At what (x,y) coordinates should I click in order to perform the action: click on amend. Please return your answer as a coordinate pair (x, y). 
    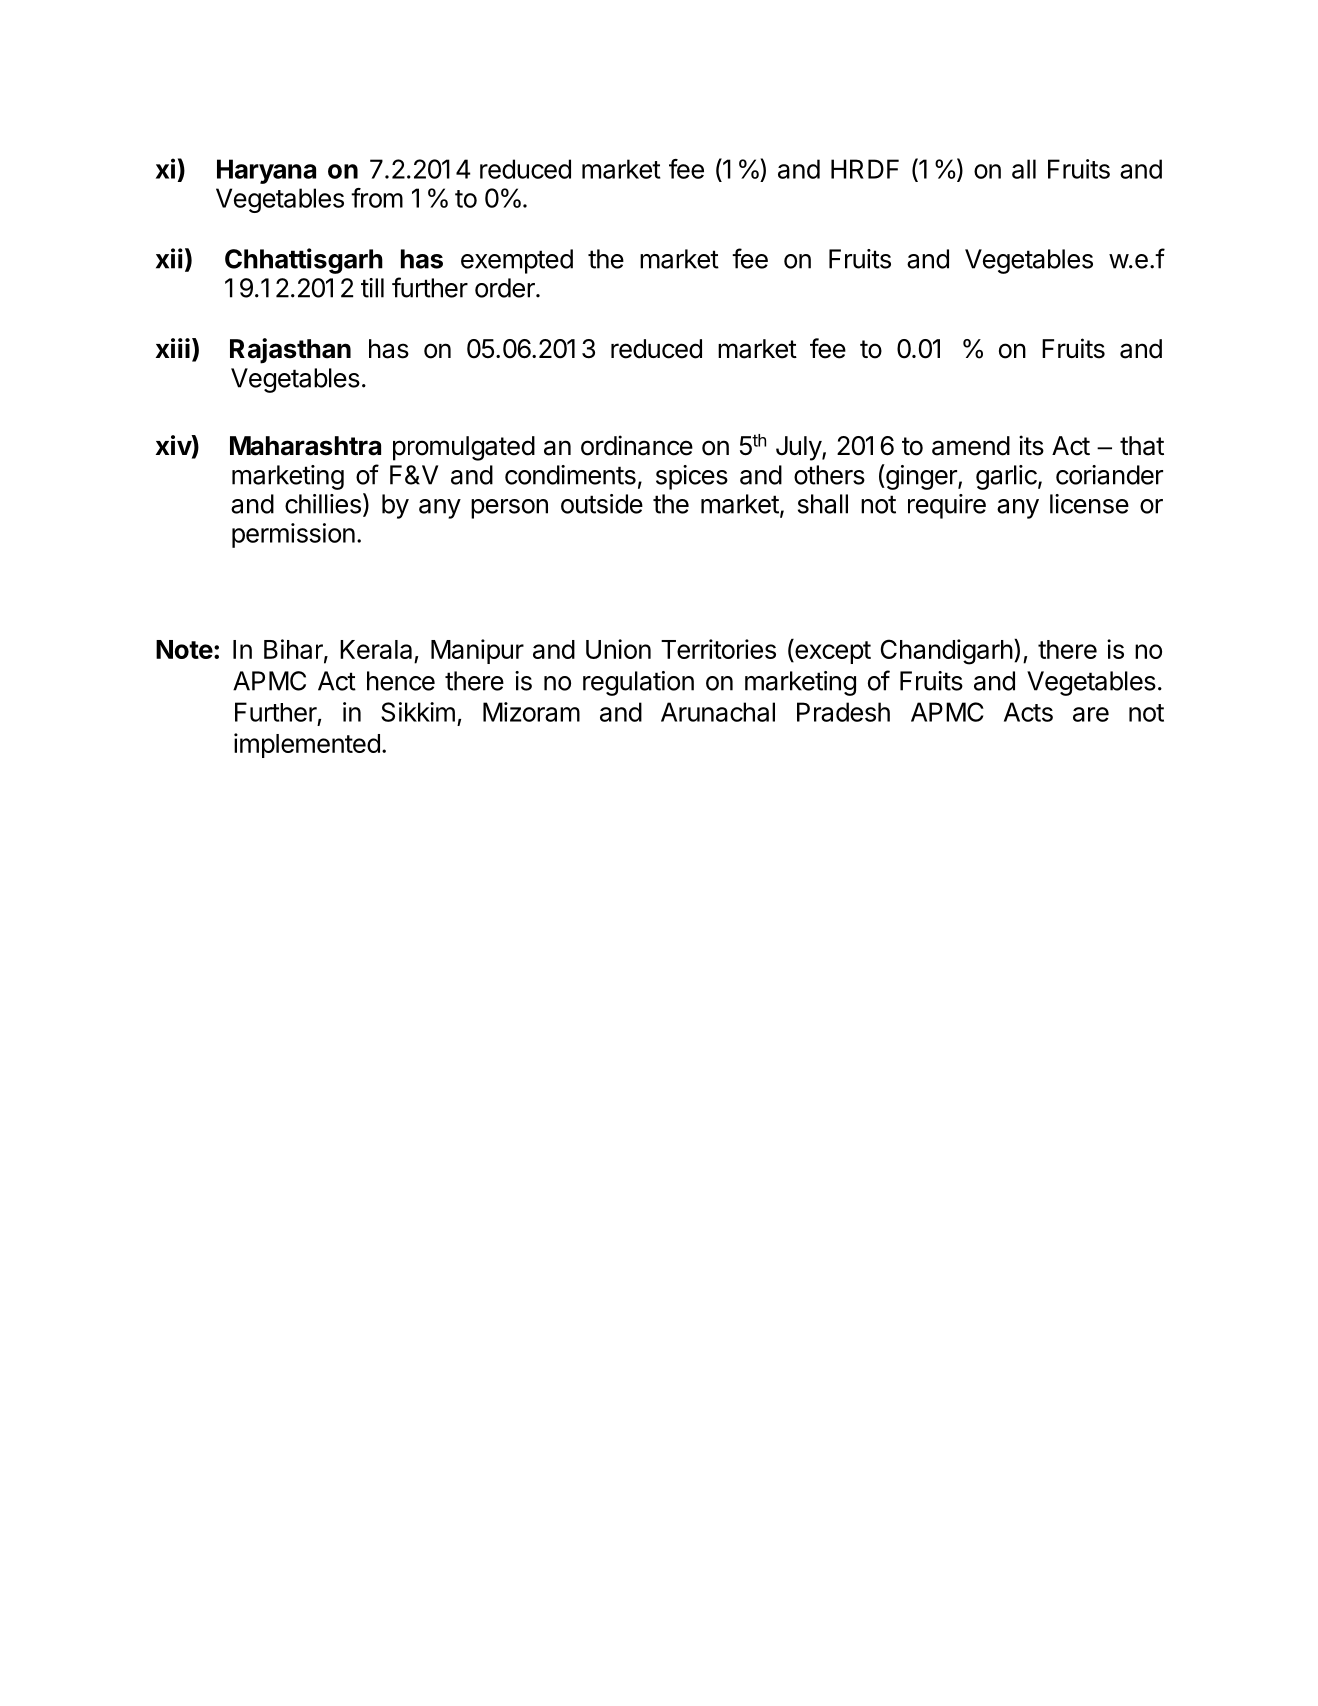
    Looking at the image, I should click on (971, 446).
